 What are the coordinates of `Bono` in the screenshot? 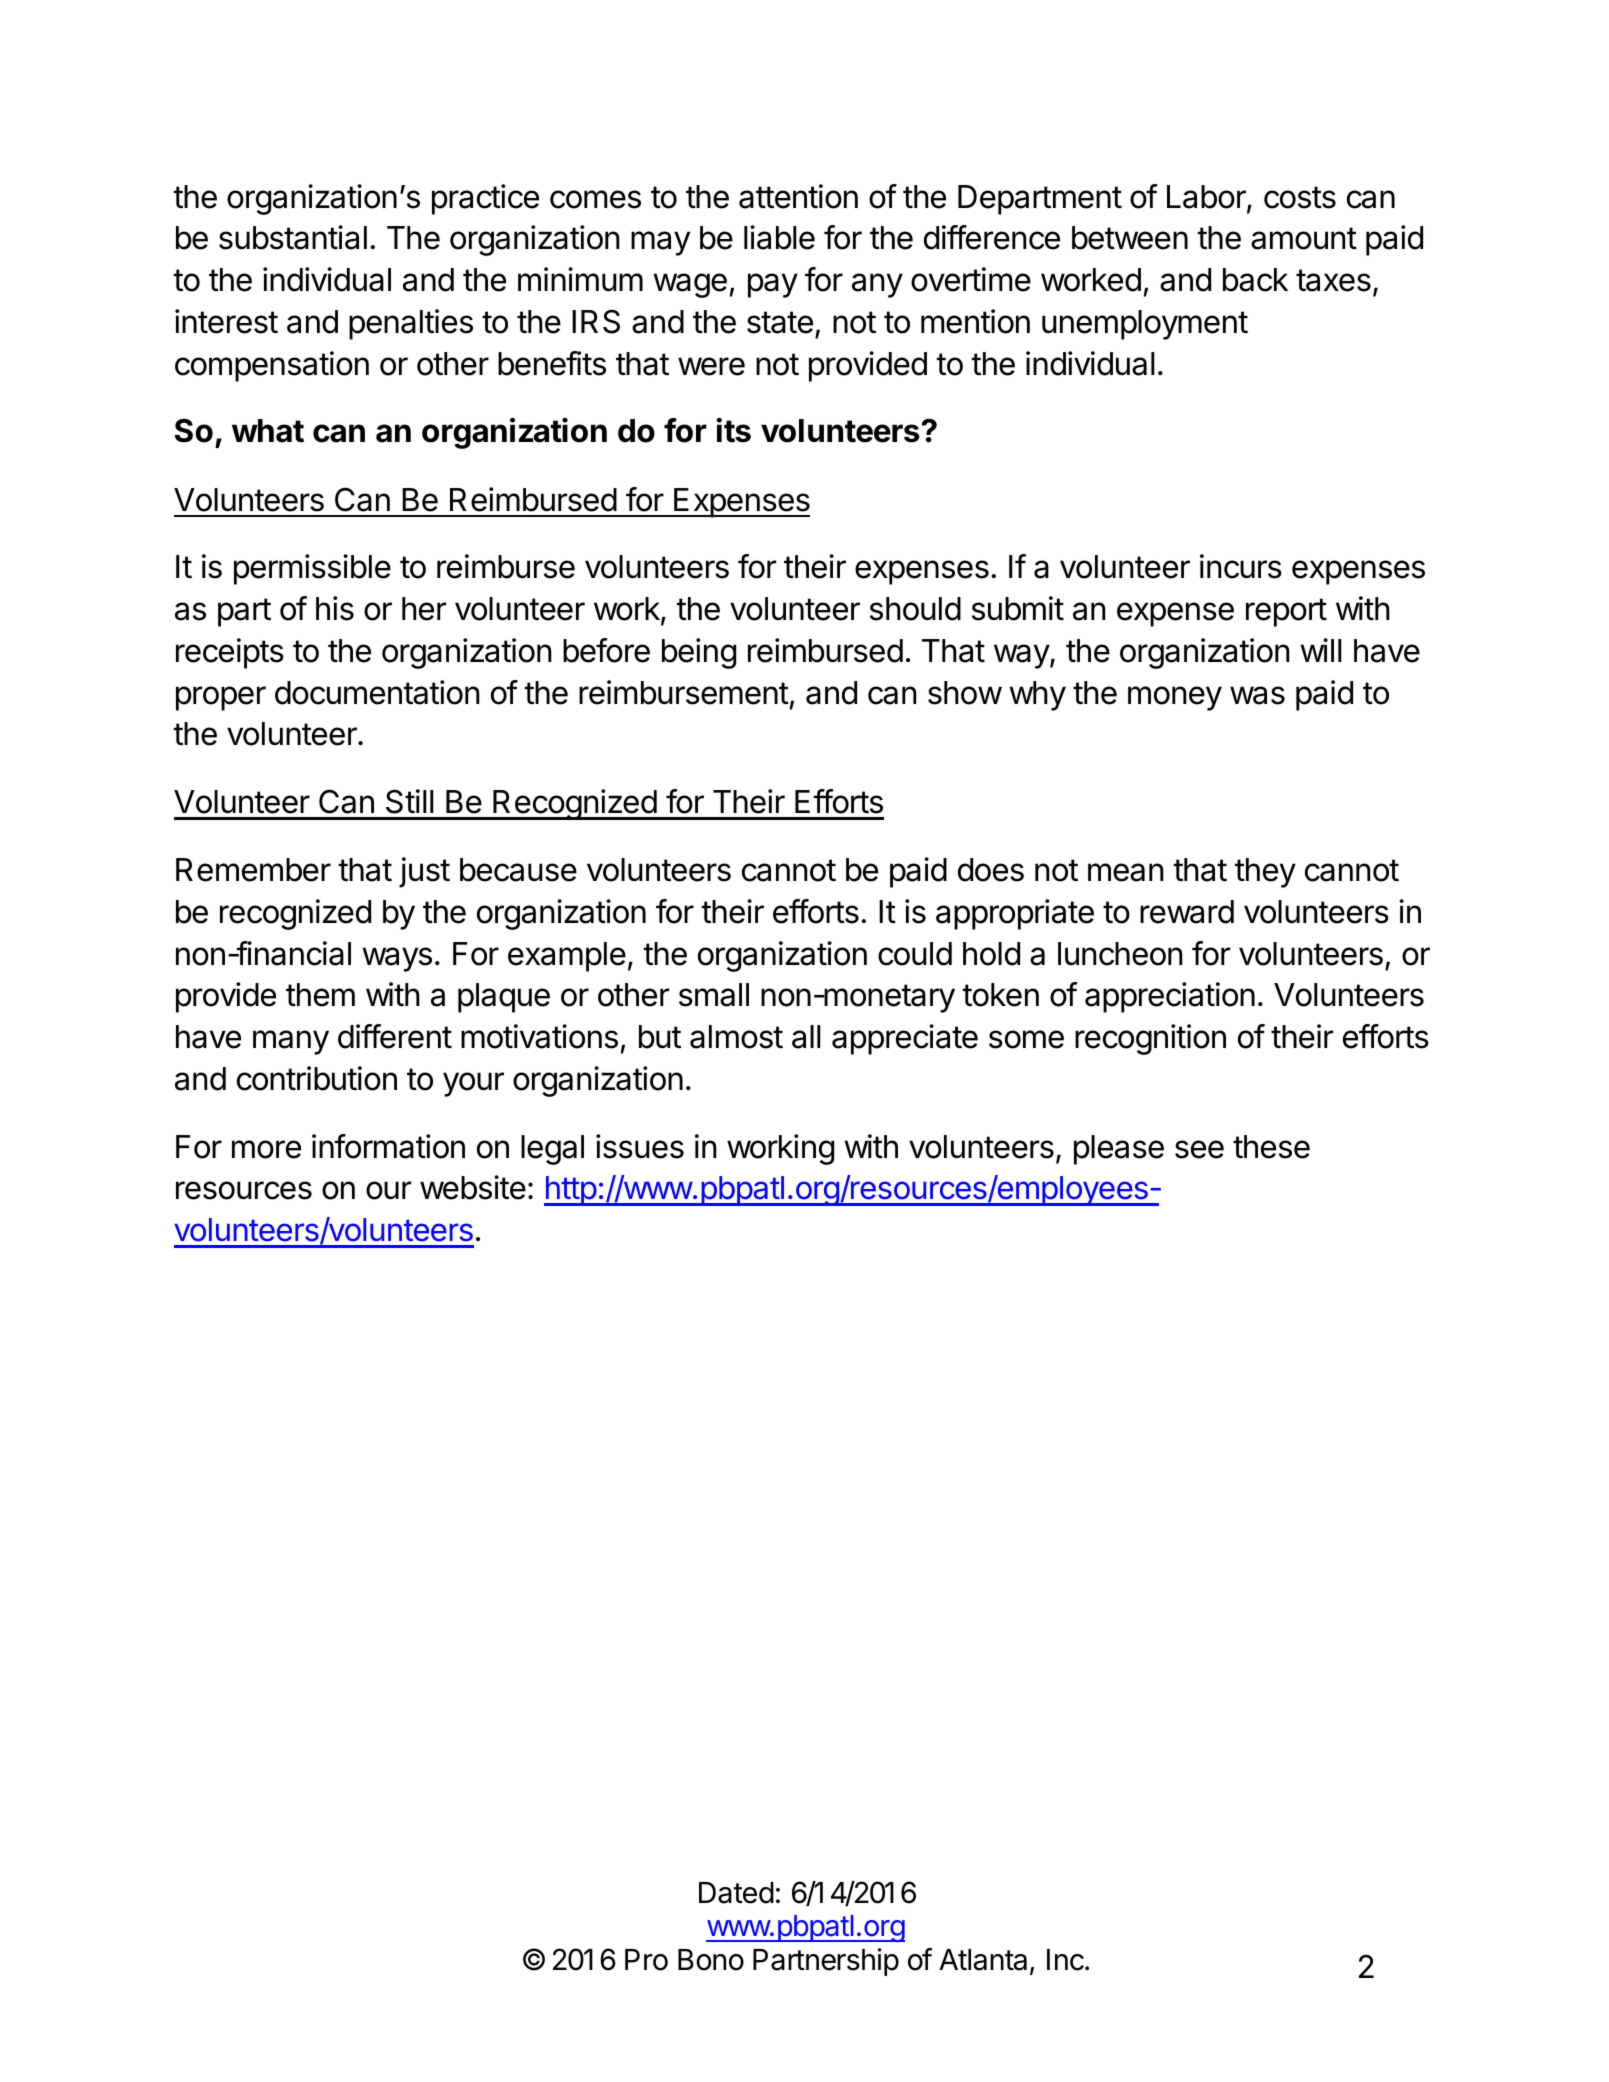 It's located at (711, 1960).
